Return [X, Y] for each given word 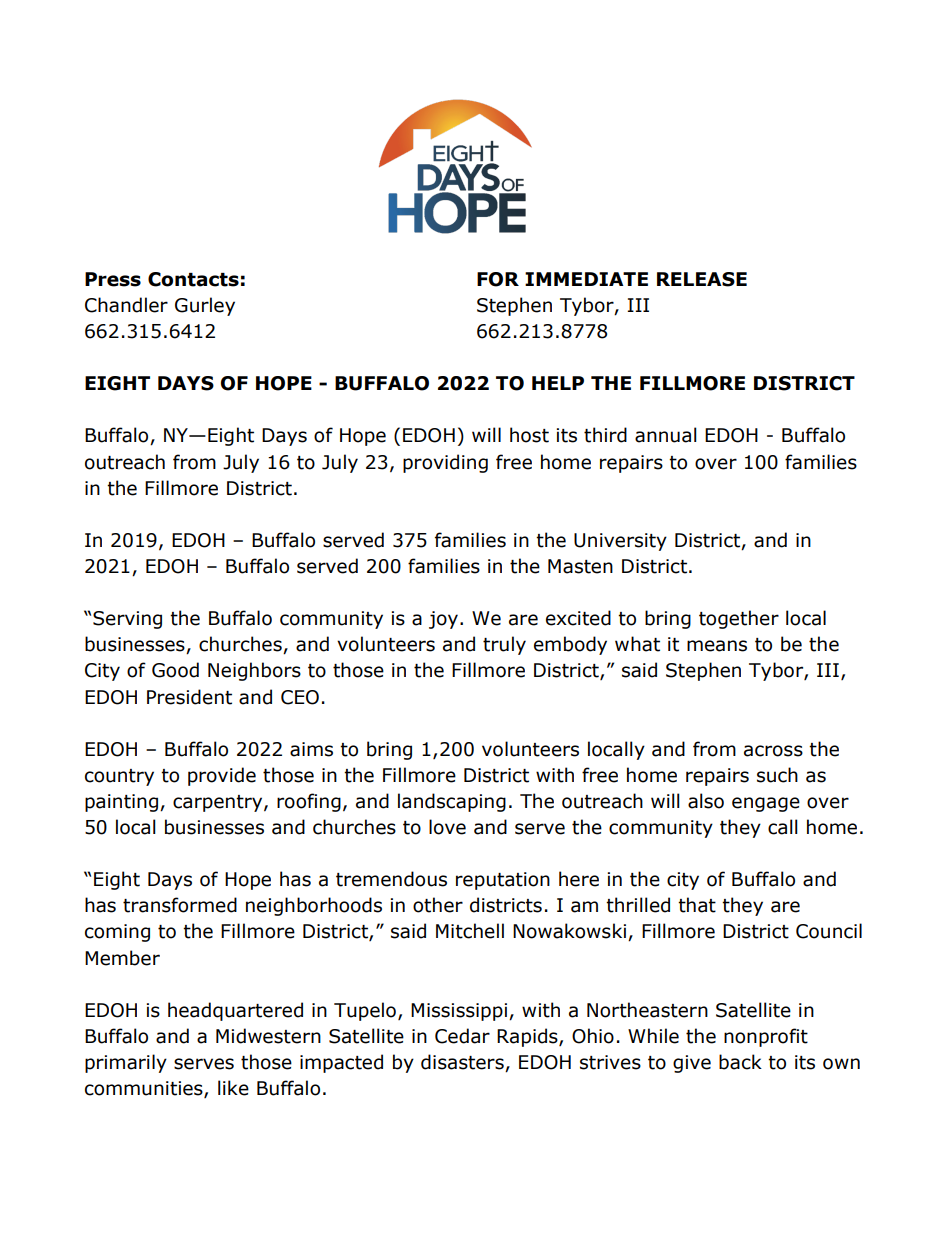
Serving [127, 620]
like [233, 1088]
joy [443, 620]
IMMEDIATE [586, 279]
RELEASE [702, 279]
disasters [463, 1063]
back [740, 1062]
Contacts [193, 279]
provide [222, 776]
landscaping [452, 802]
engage [766, 804]
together [739, 619]
